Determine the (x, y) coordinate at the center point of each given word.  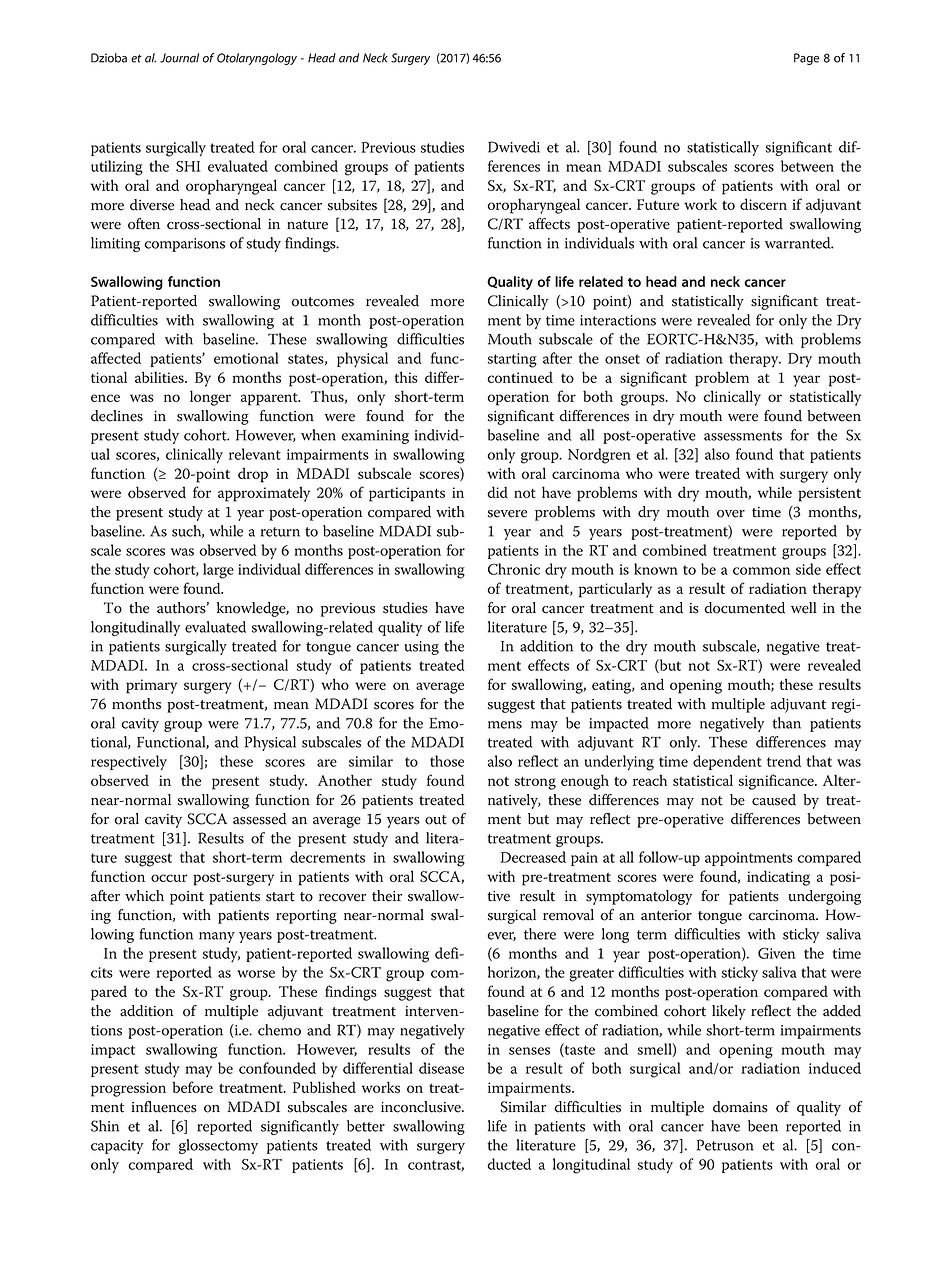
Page (807, 59)
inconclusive (422, 1107)
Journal (179, 58)
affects (549, 224)
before (192, 1087)
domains (740, 1107)
